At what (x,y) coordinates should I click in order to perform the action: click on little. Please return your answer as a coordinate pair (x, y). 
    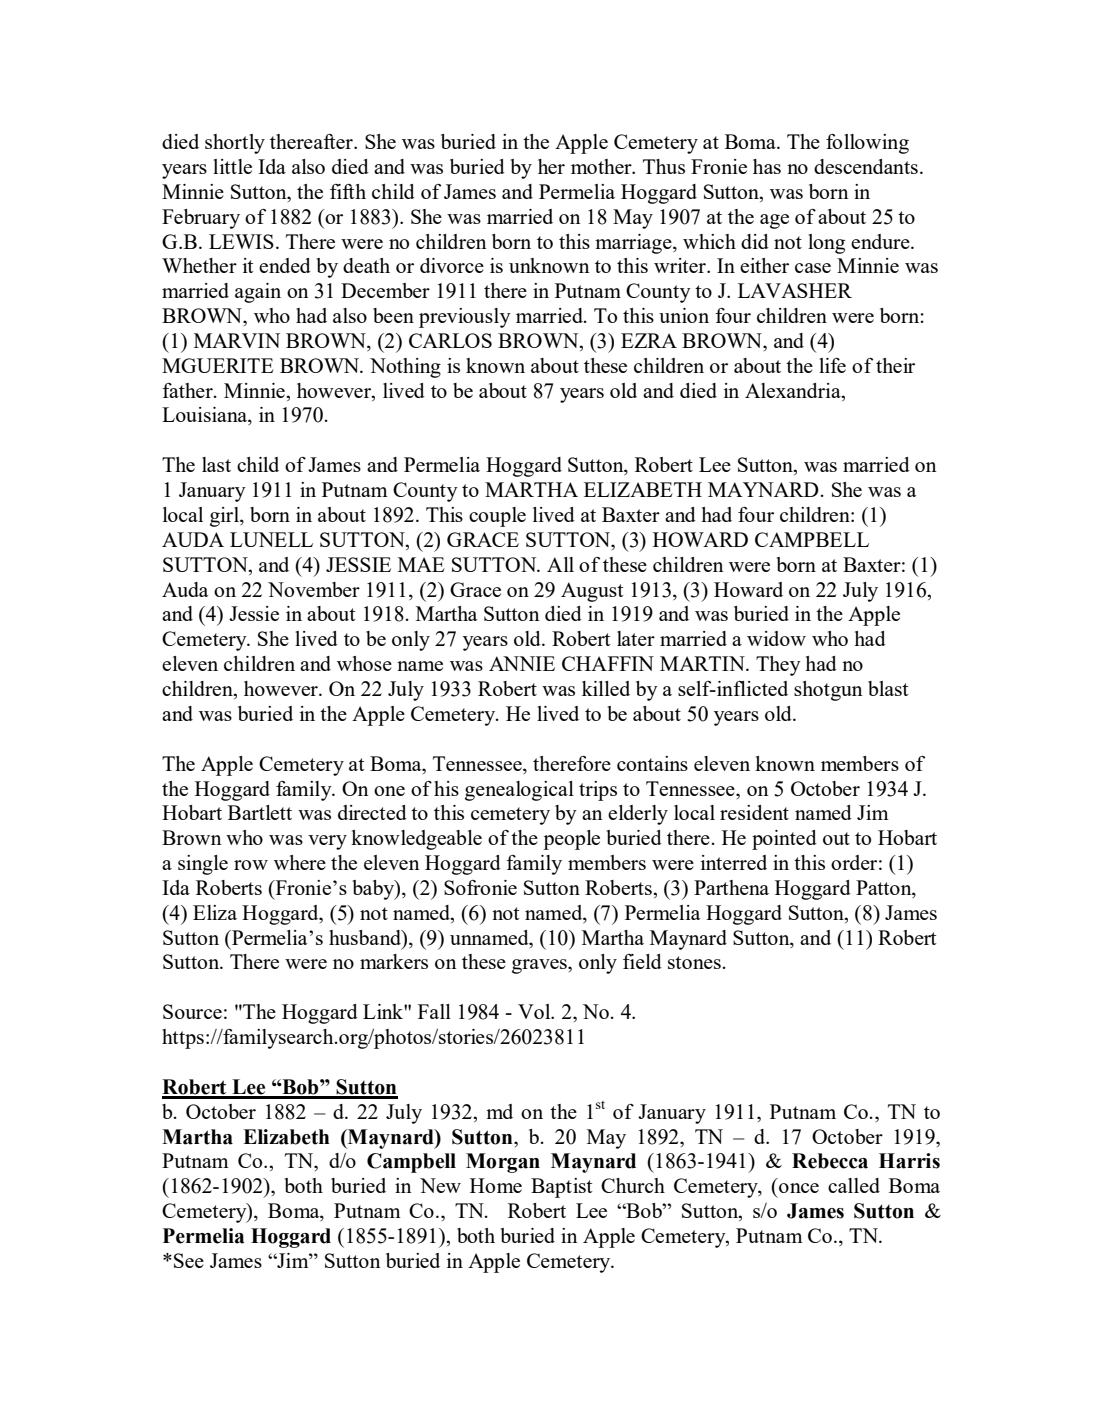
    Looking at the image, I should click on (232, 166).
